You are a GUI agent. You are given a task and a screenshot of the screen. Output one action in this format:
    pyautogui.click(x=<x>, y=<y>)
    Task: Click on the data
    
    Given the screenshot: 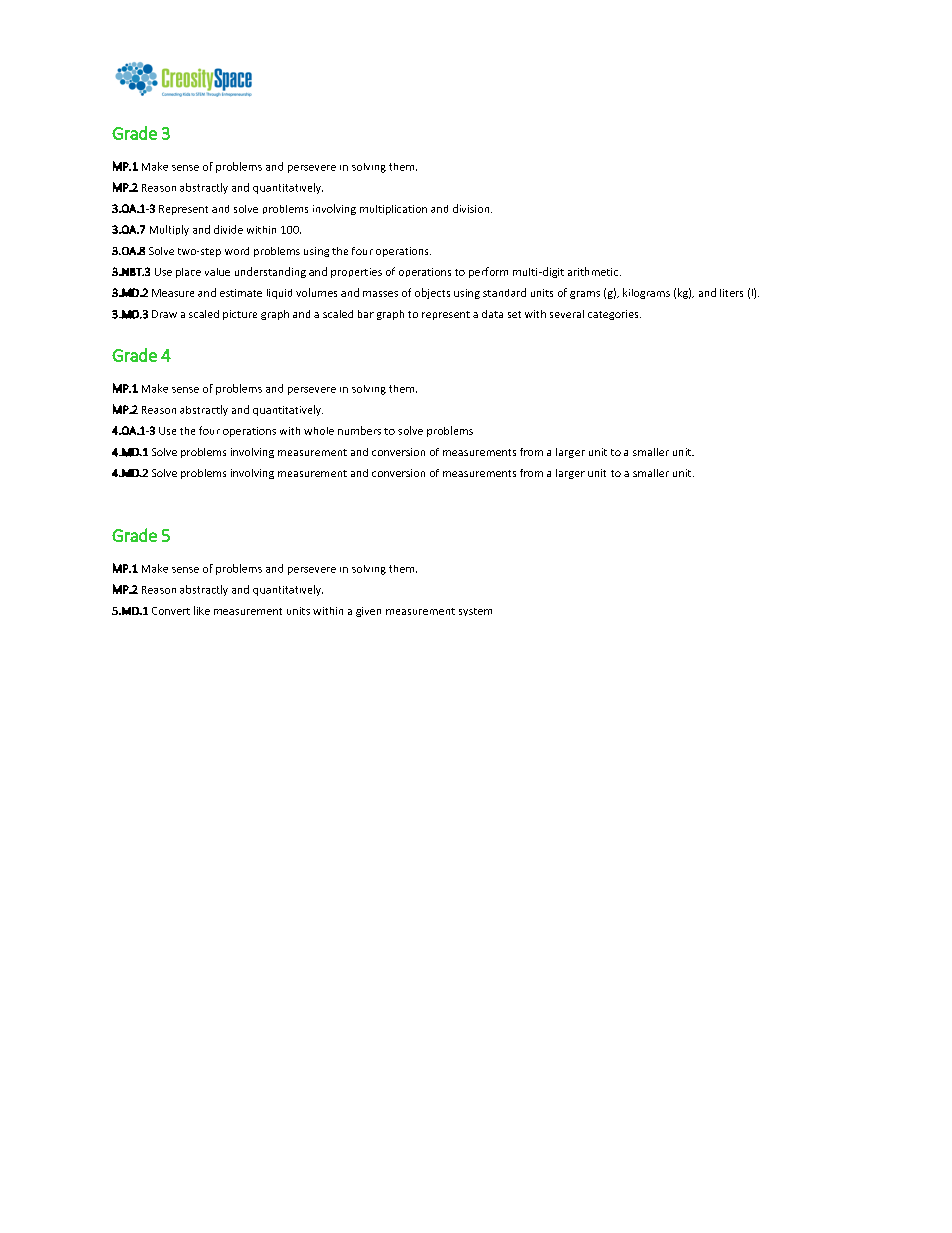 What is the action you would take?
    pyautogui.click(x=492, y=314)
